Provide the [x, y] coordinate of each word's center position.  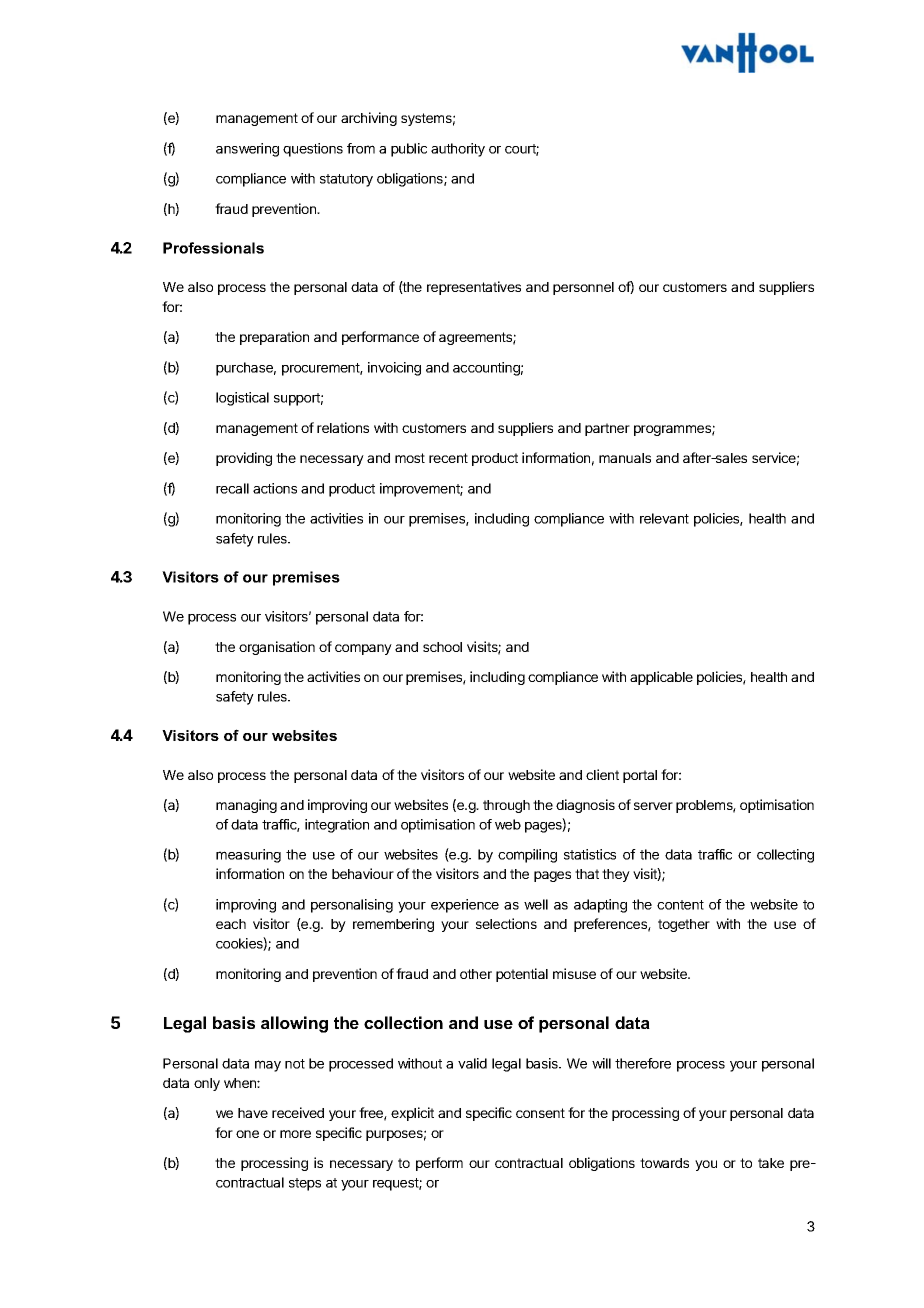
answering [247, 150]
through [506, 806]
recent [448, 458]
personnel [583, 288]
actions [275, 488]
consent [540, 1113]
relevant [664, 518]
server [653, 806]
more [295, 1134]
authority [458, 150]
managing [246, 806]
